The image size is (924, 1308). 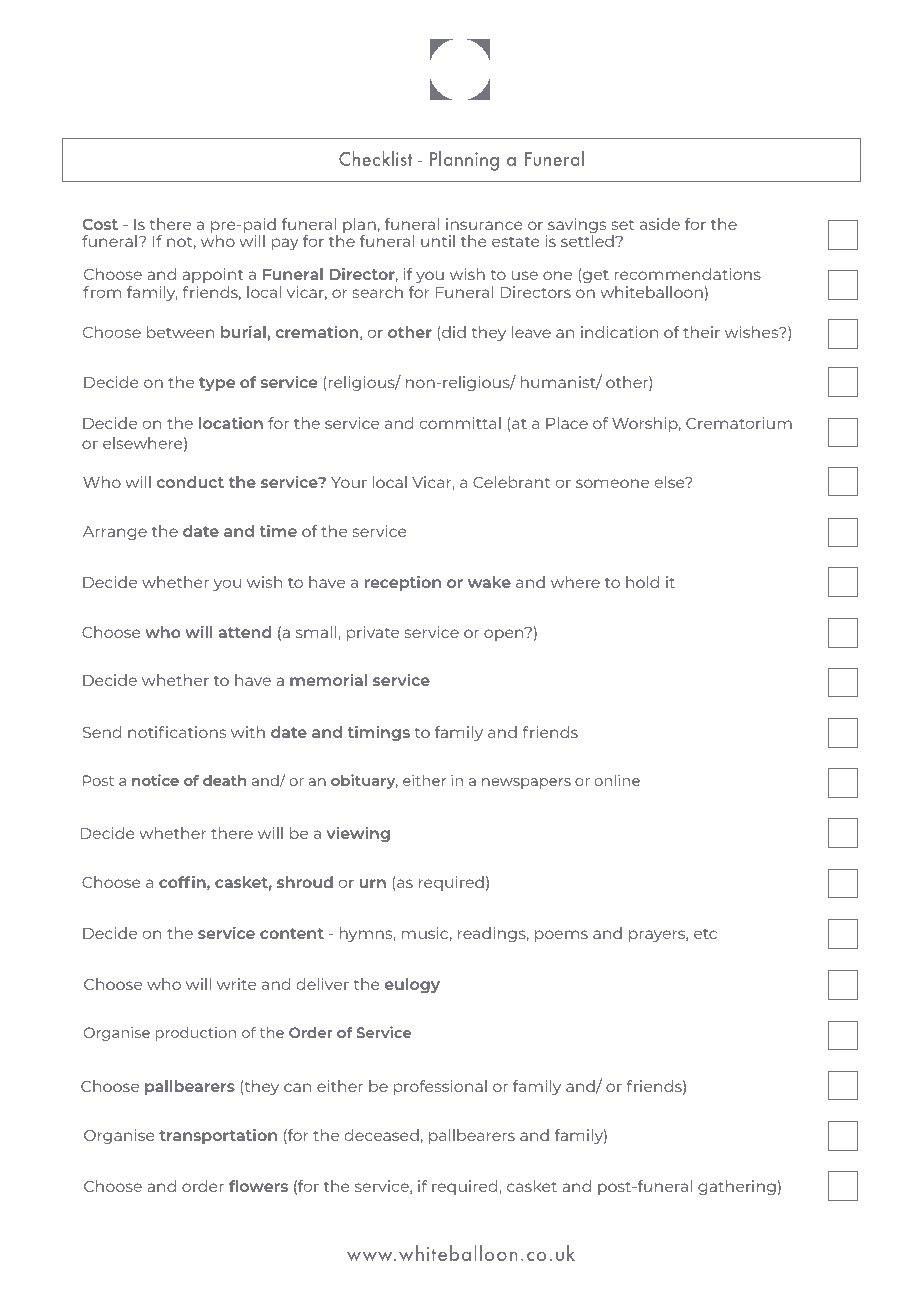 I want to click on aside, so click(x=660, y=224).
